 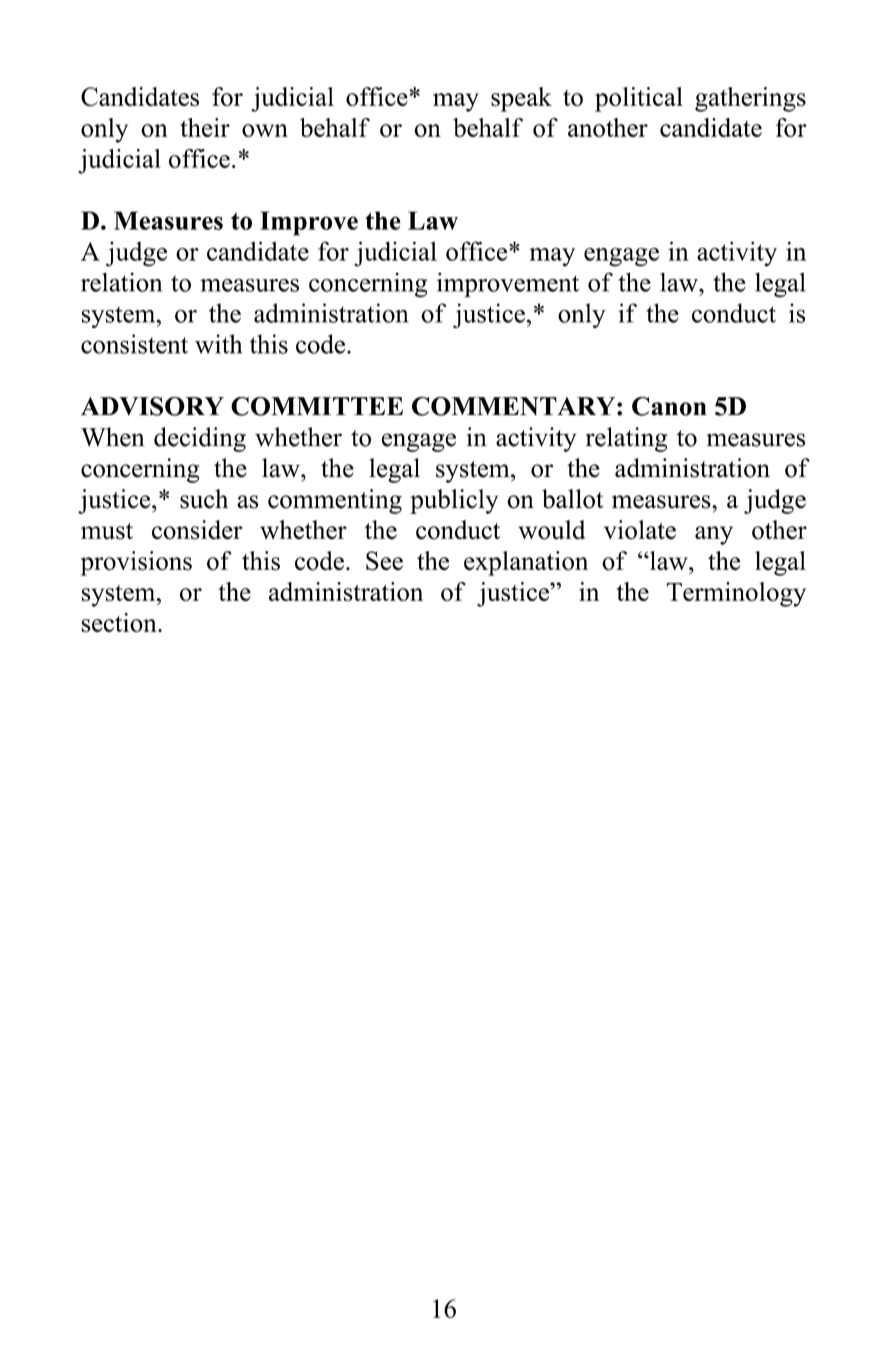 What do you see at coordinates (218, 344) in the screenshot?
I see `with` at bounding box center [218, 344].
